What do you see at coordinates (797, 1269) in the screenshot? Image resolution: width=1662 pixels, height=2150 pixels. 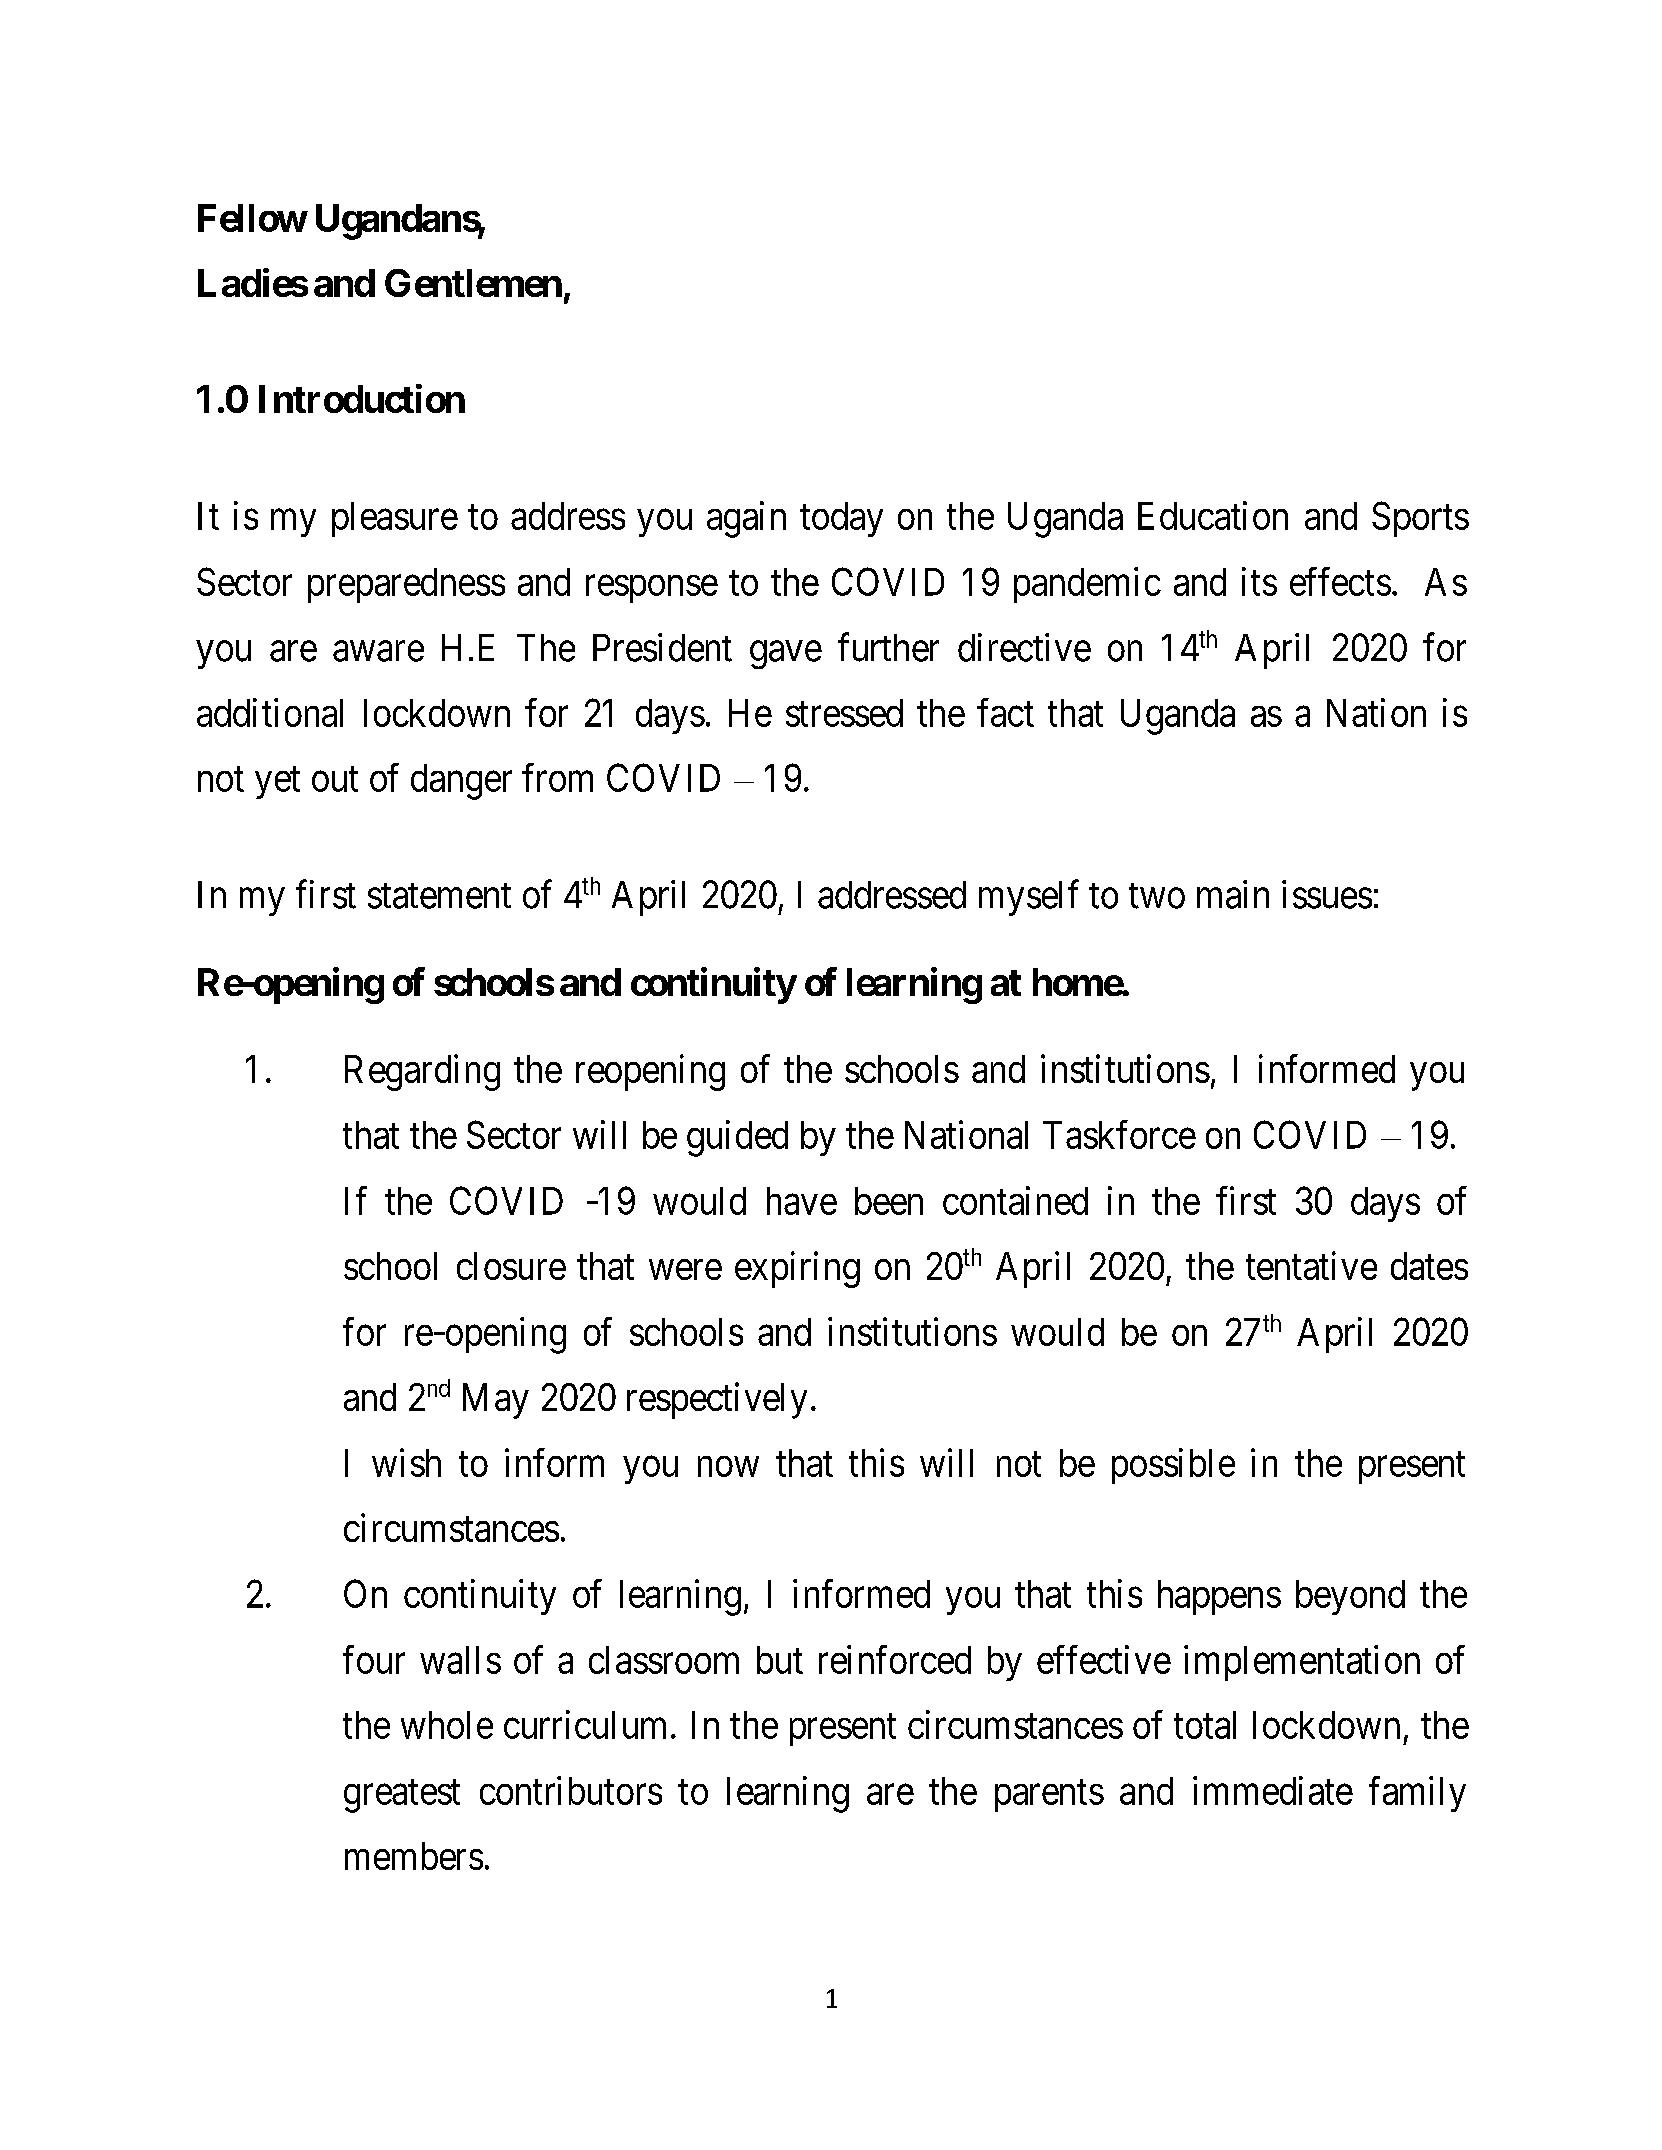 I see `expiring` at bounding box center [797, 1269].
